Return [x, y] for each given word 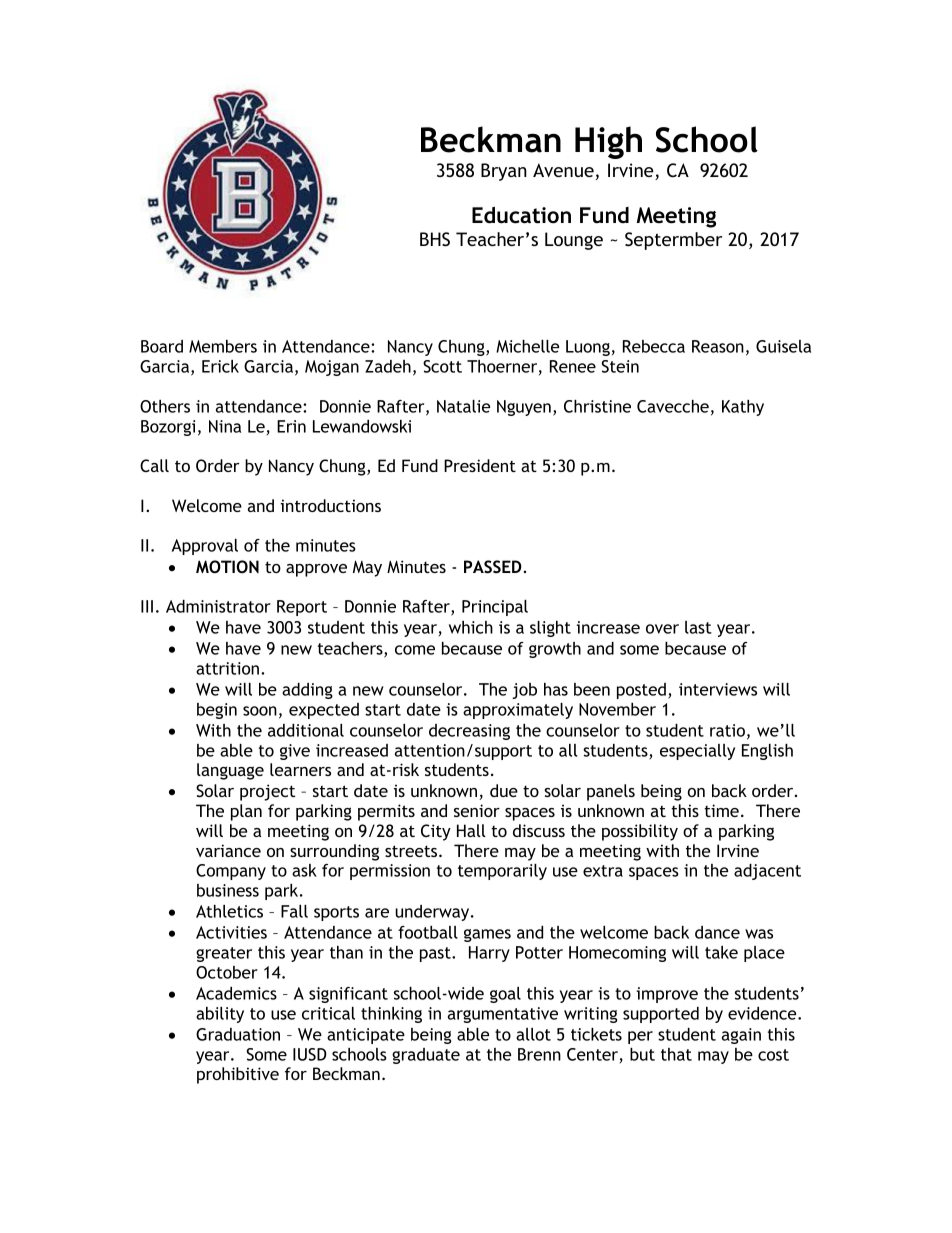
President [480, 465]
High [608, 142]
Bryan [504, 172]
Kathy [743, 408]
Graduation [238, 1034]
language [230, 771]
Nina [225, 426]
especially [697, 752]
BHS [435, 239]
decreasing [469, 732]
